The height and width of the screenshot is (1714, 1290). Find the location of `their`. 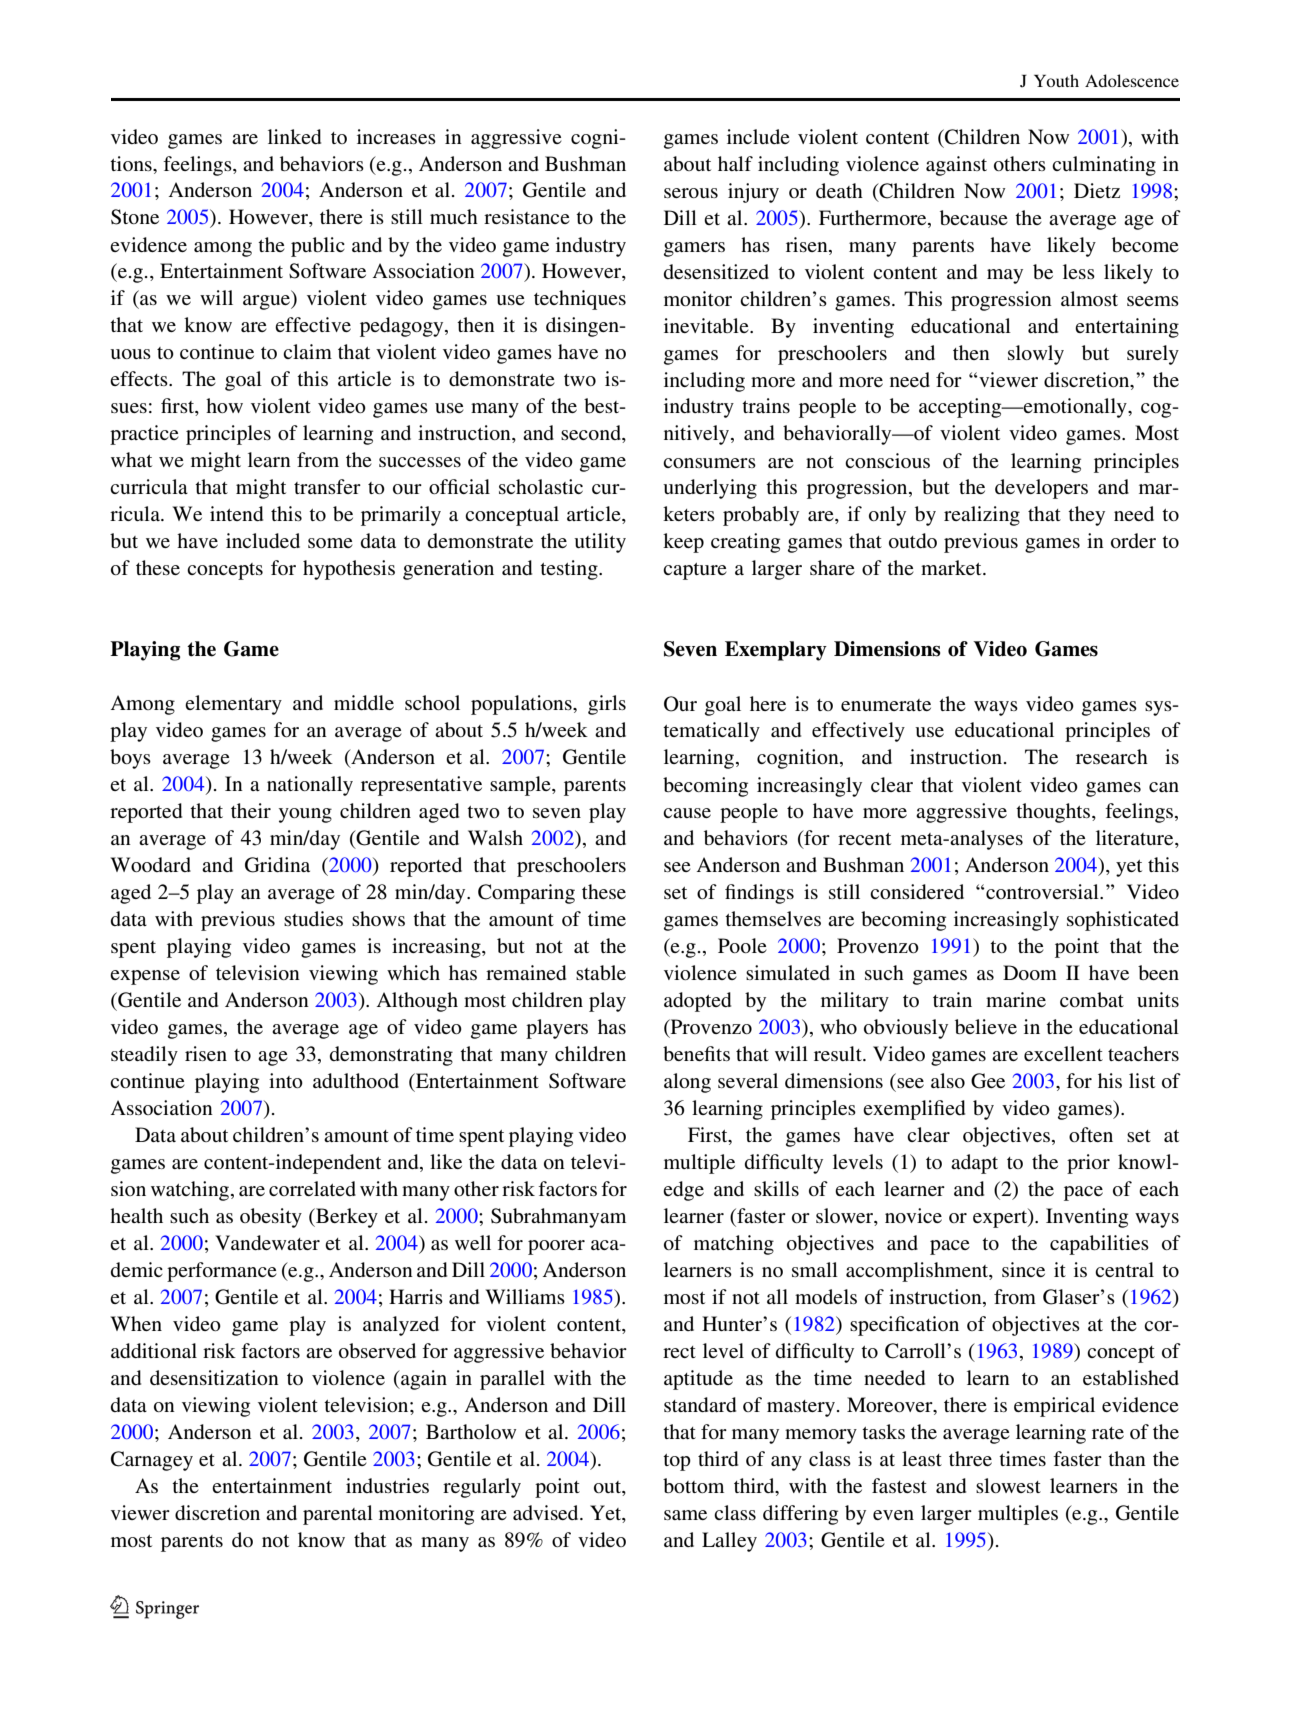

their is located at coordinates (251, 810).
